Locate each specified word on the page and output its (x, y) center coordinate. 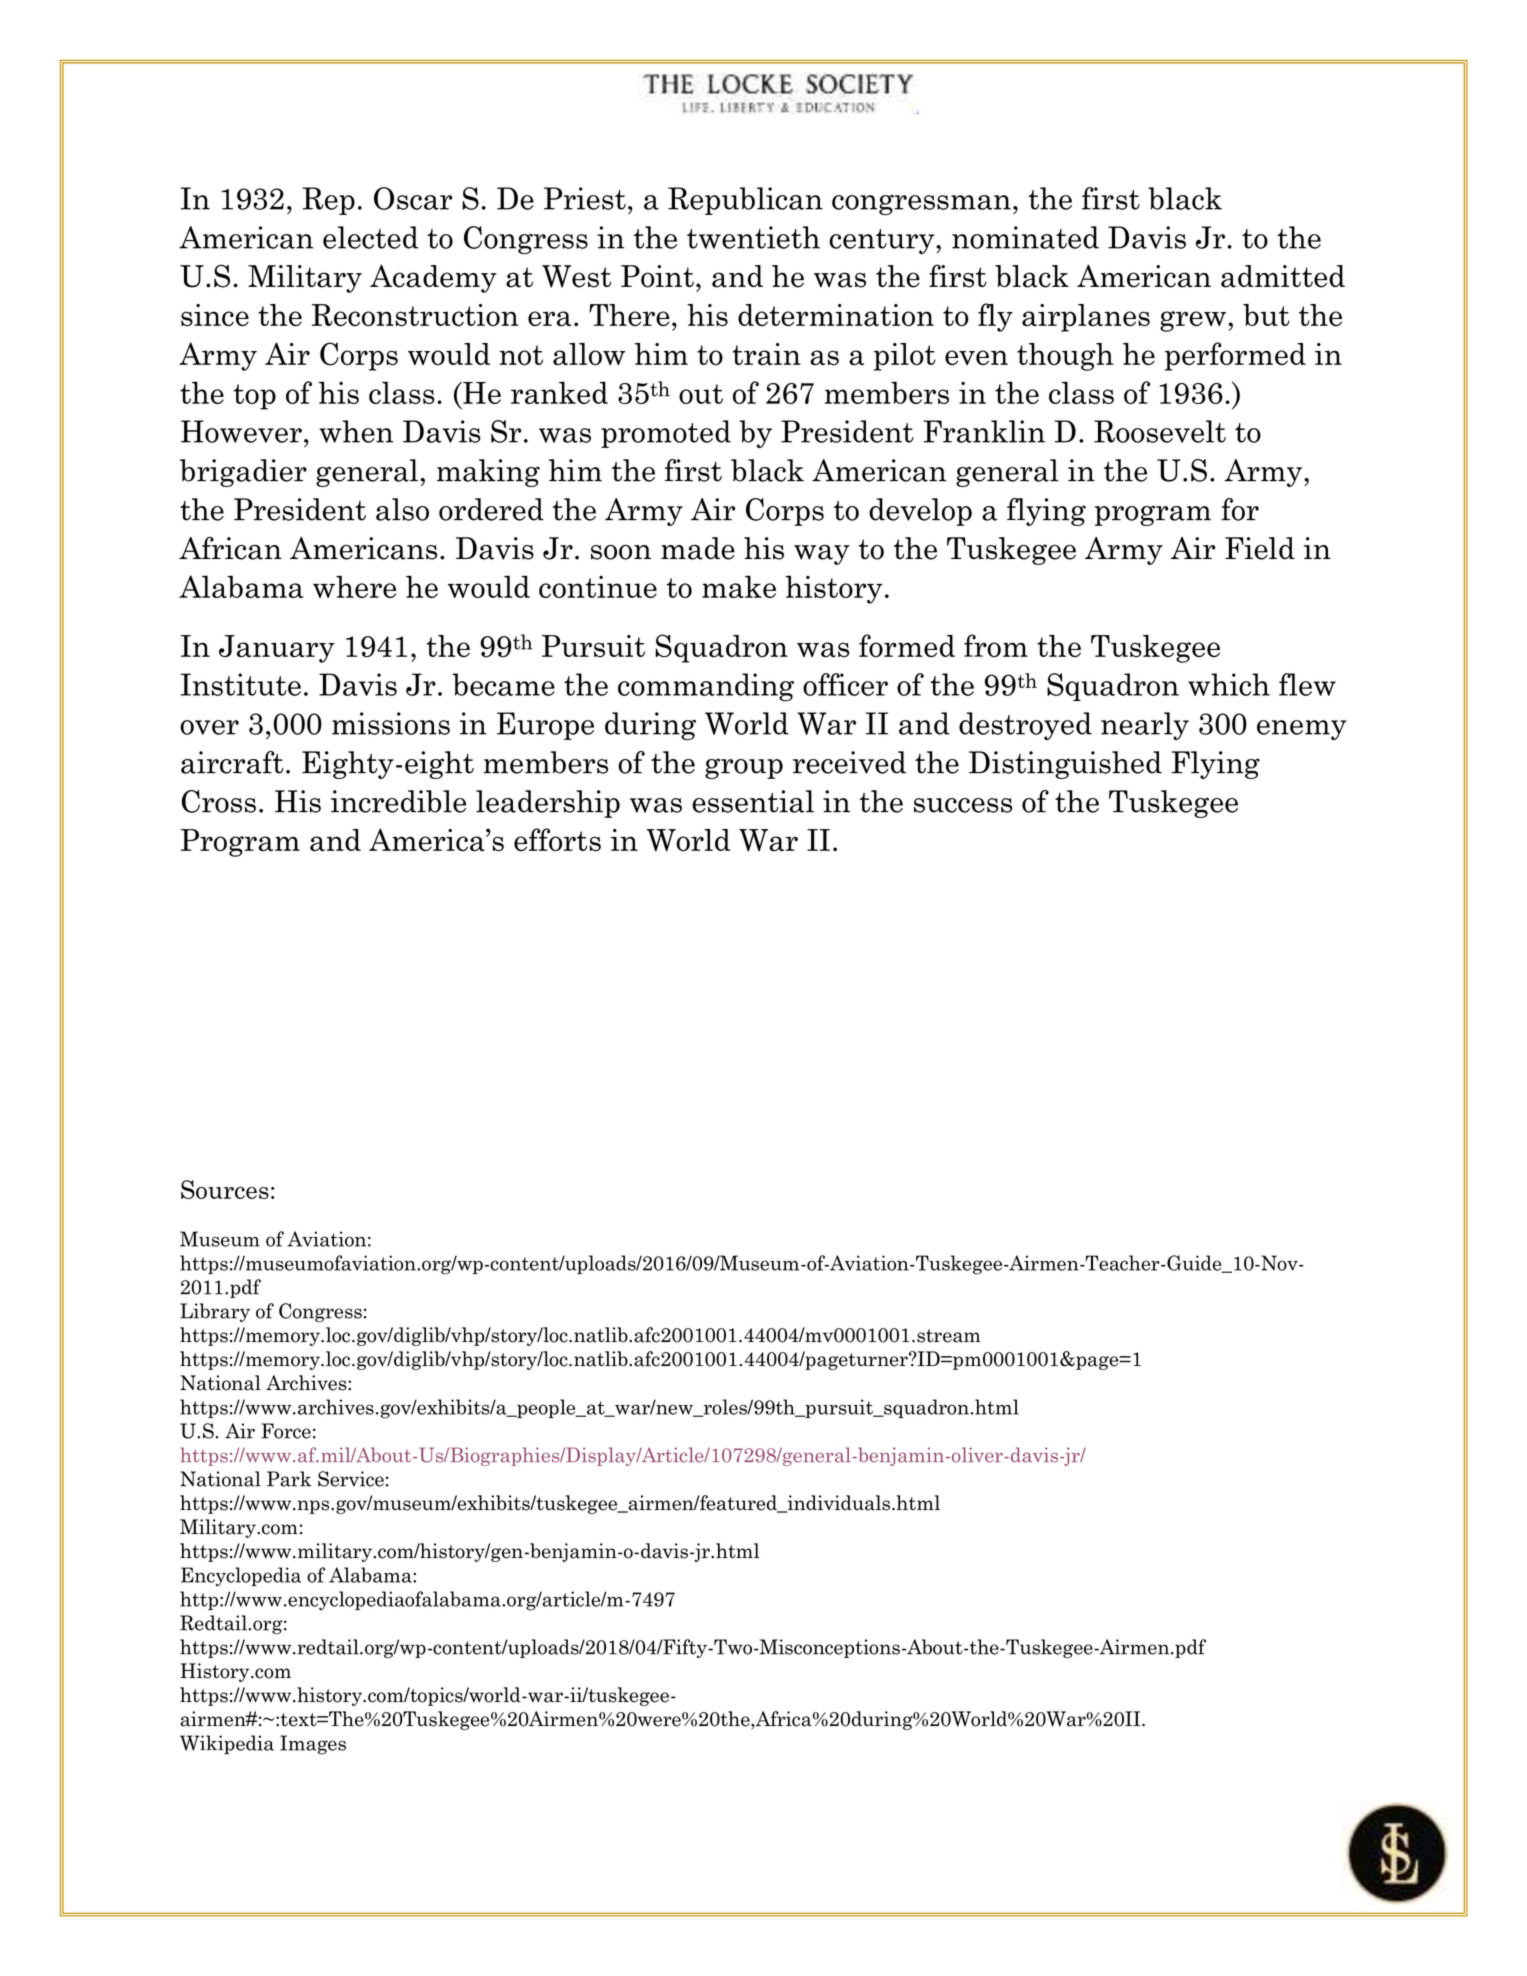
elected (371, 237)
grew (1193, 321)
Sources (225, 1189)
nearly (1145, 726)
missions (391, 723)
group (744, 768)
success (963, 805)
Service (351, 1479)
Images (313, 1745)
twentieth (753, 237)
